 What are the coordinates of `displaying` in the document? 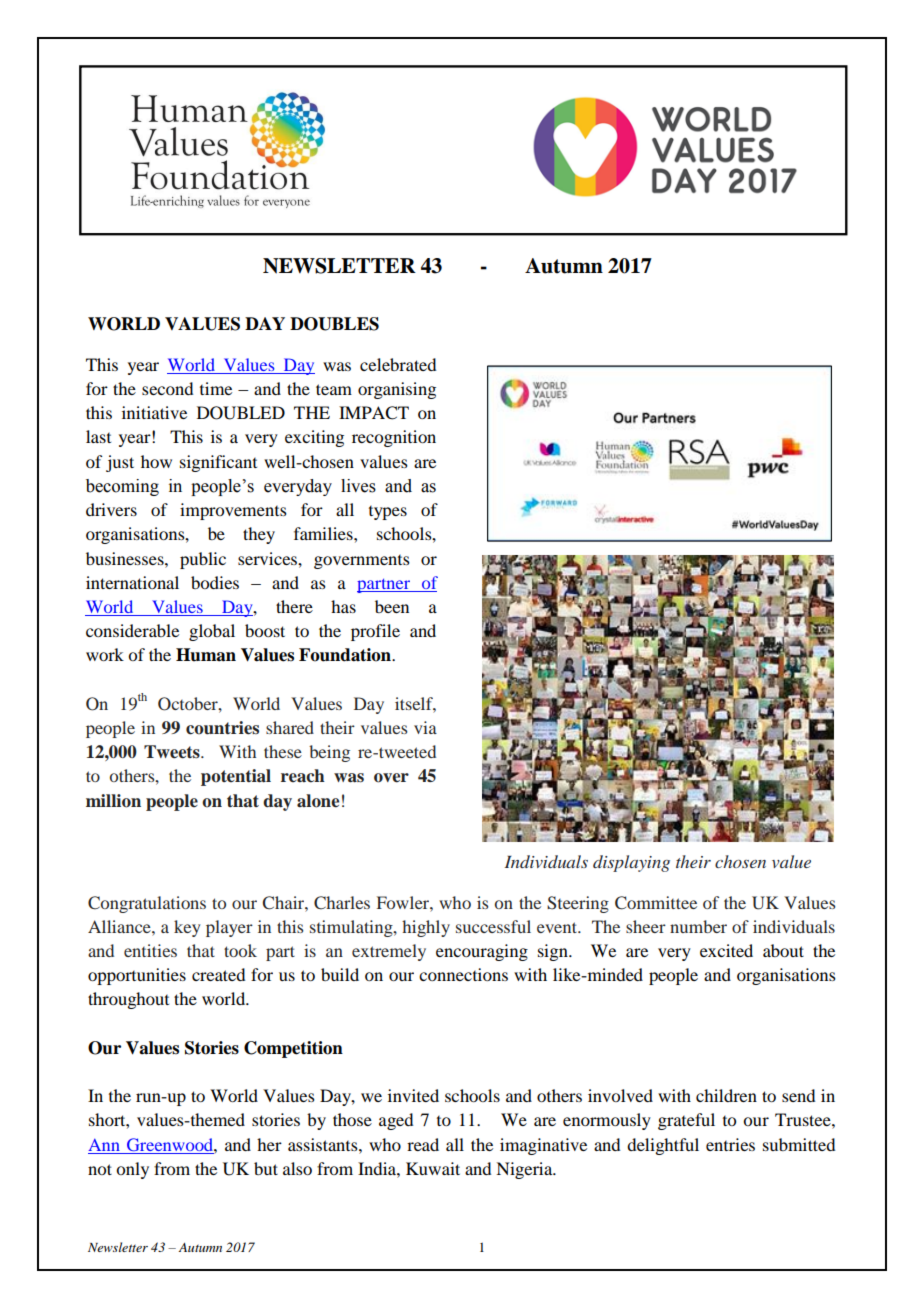 It's located at (631, 863).
